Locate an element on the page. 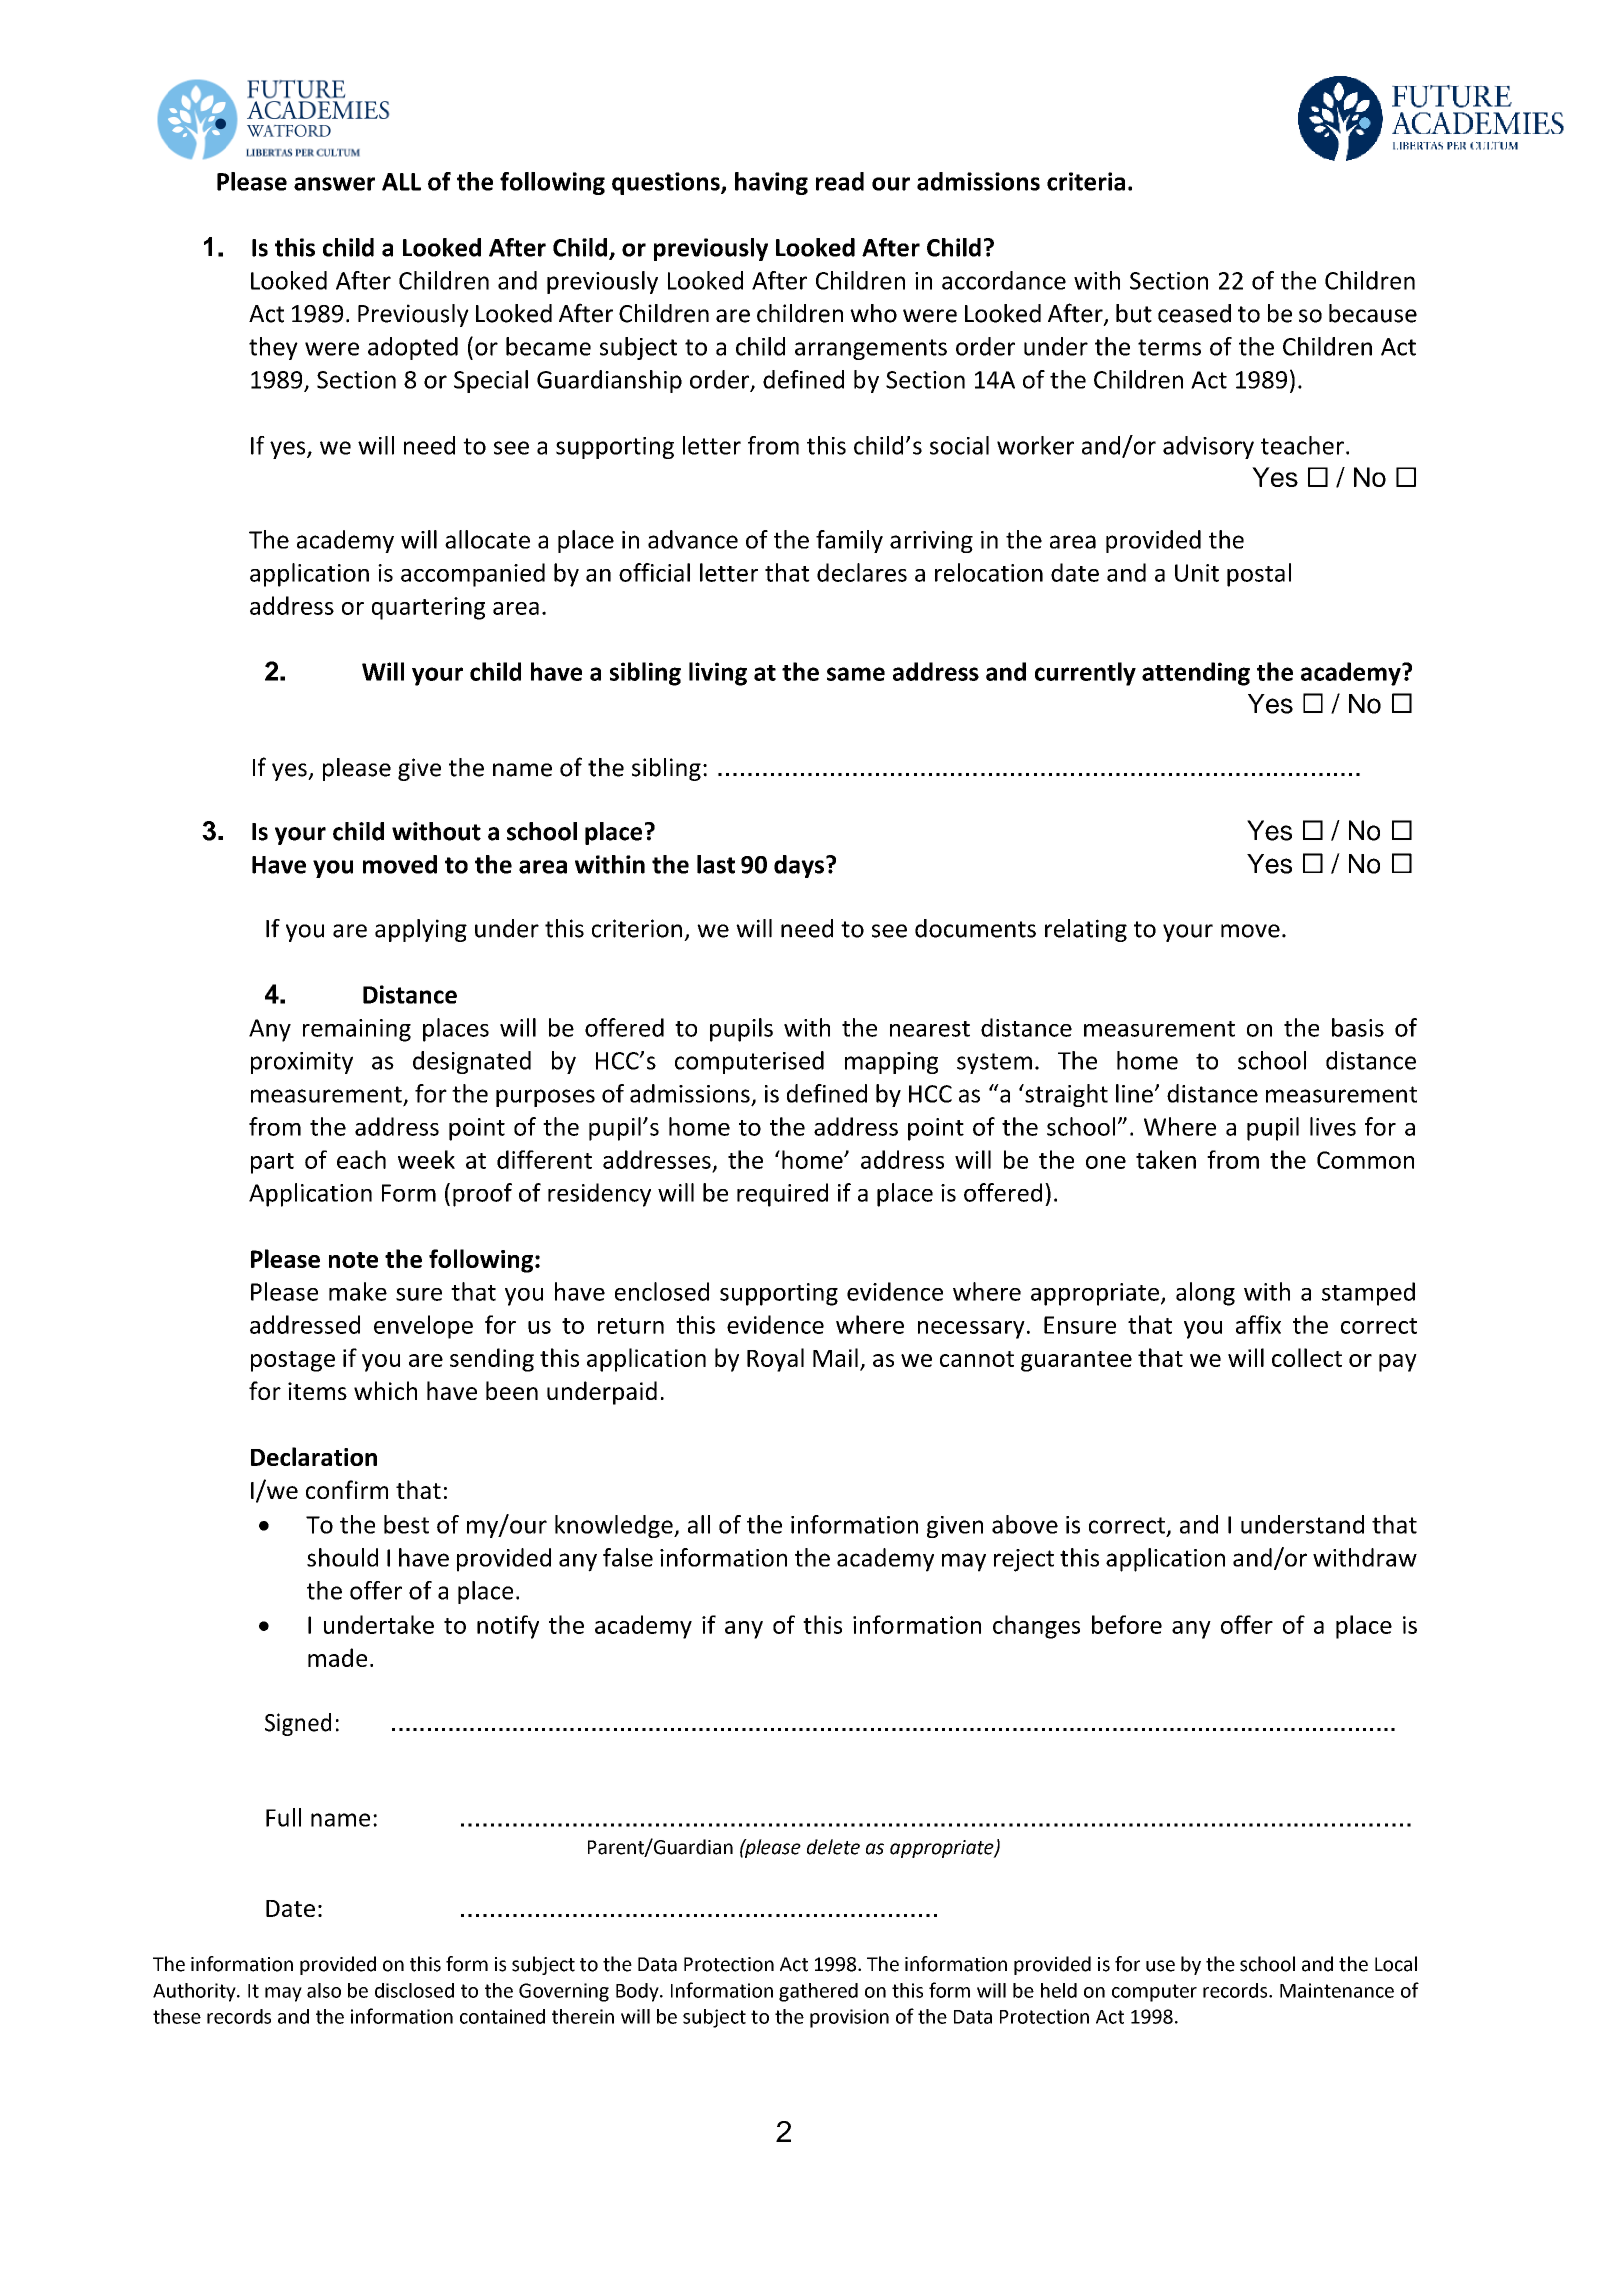  ceased is located at coordinates (1194, 313).
